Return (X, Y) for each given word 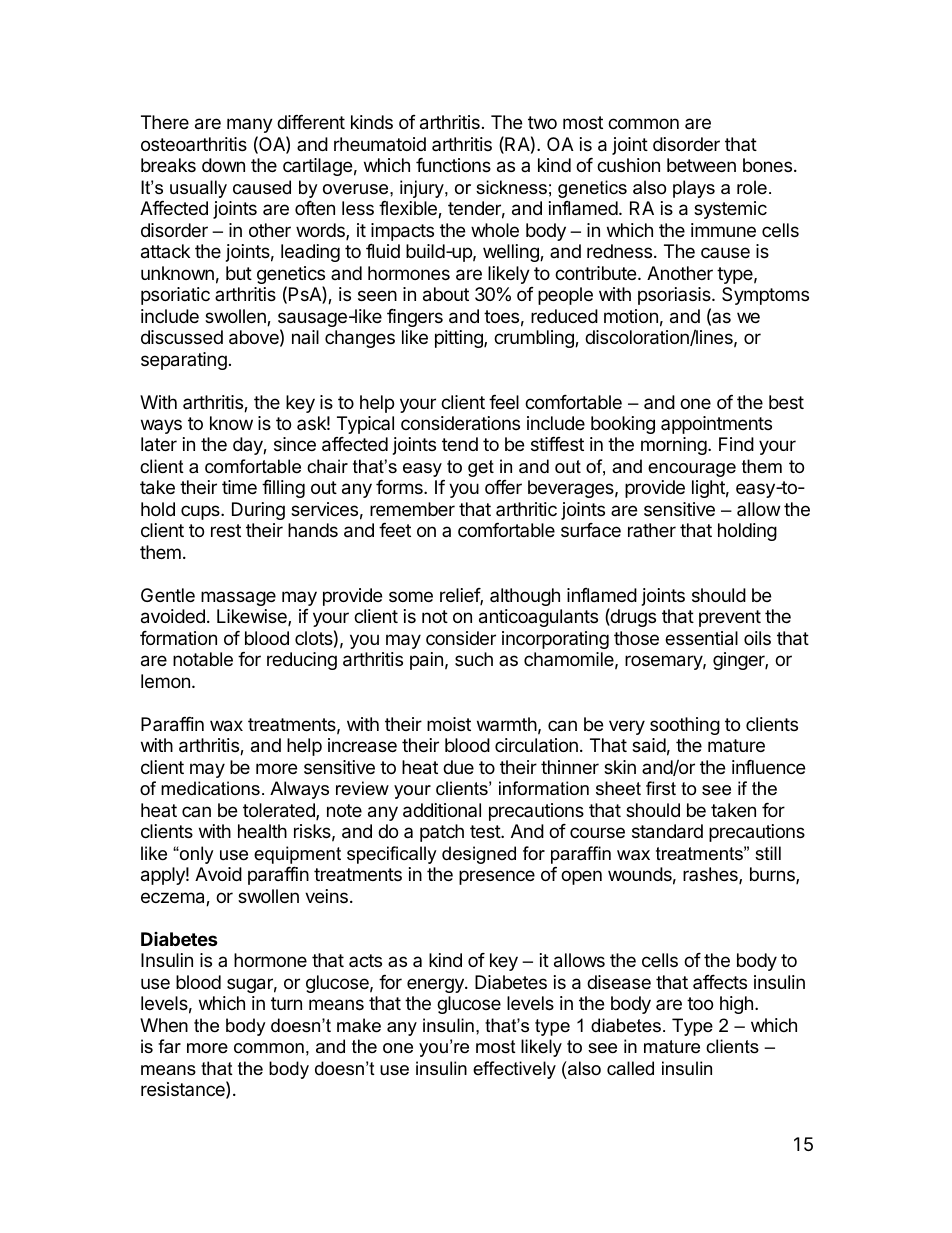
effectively (514, 1070)
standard (667, 831)
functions (453, 165)
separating (184, 361)
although (525, 597)
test (486, 831)
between (701, 165)
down (223, 165)
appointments (716, 425)
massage (238, 598)
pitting (460, 339)
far (169, 1046)
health (262, 831)
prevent (730, 618)
